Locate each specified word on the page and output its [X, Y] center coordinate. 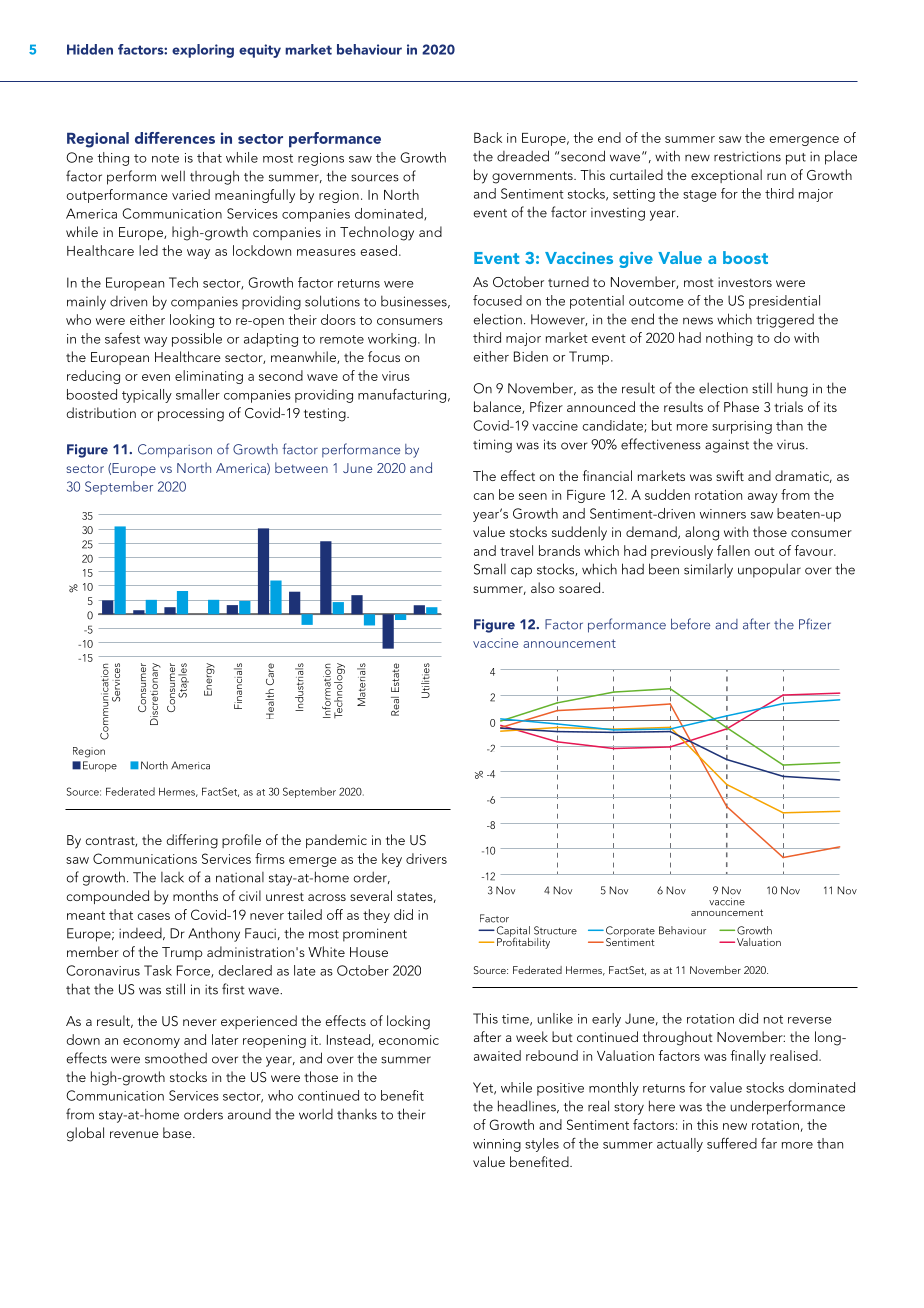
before [690, 624]
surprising [742, 427]
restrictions [747, 156]
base [178, 1132]
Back [488, 137]
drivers [426, 858]
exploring [203, 51]
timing [492, 446]
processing [191, 415]
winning [497, 1145]
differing [192, 841]
